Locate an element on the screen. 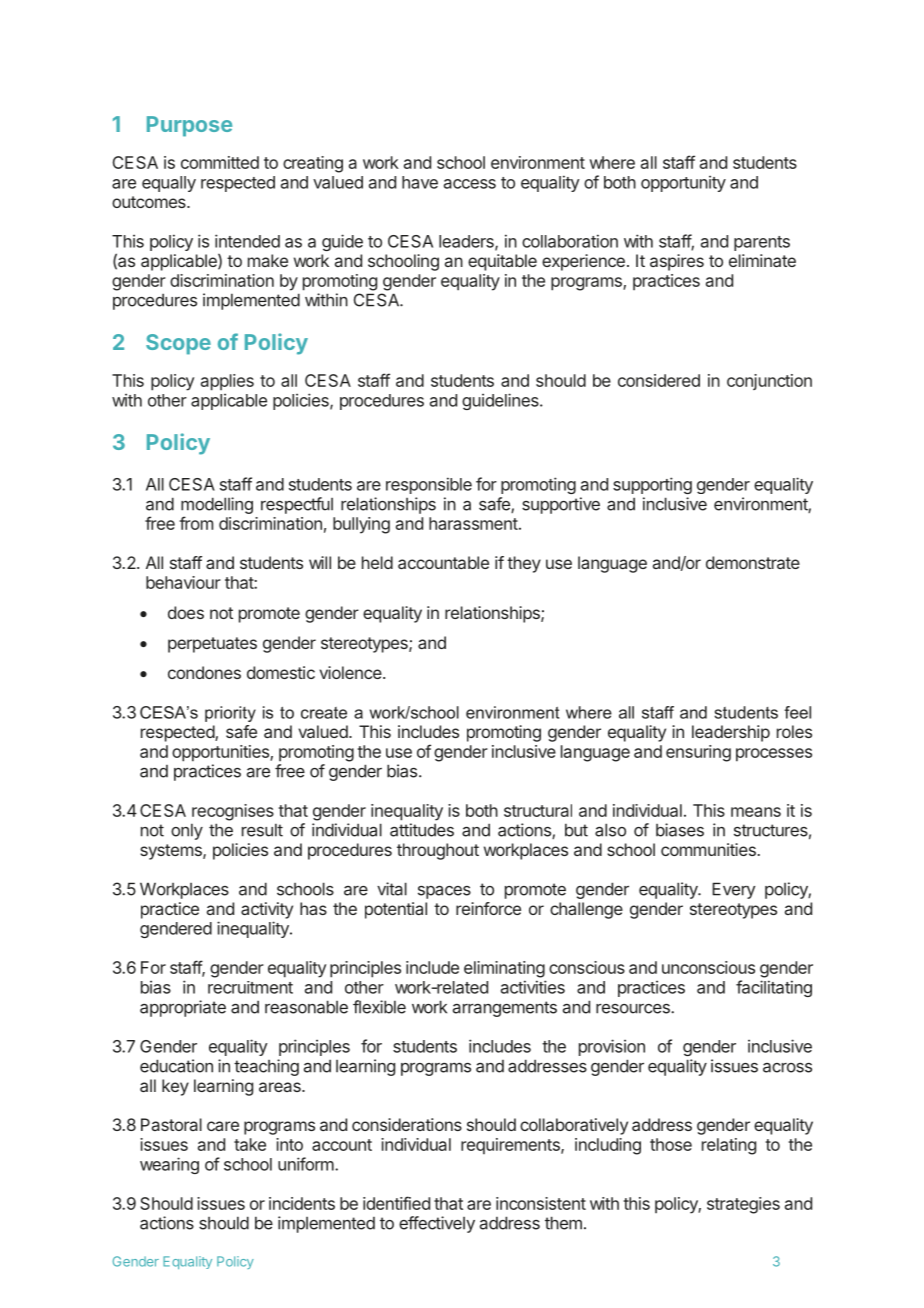  opportunity is located at coordinates (683, 183).
